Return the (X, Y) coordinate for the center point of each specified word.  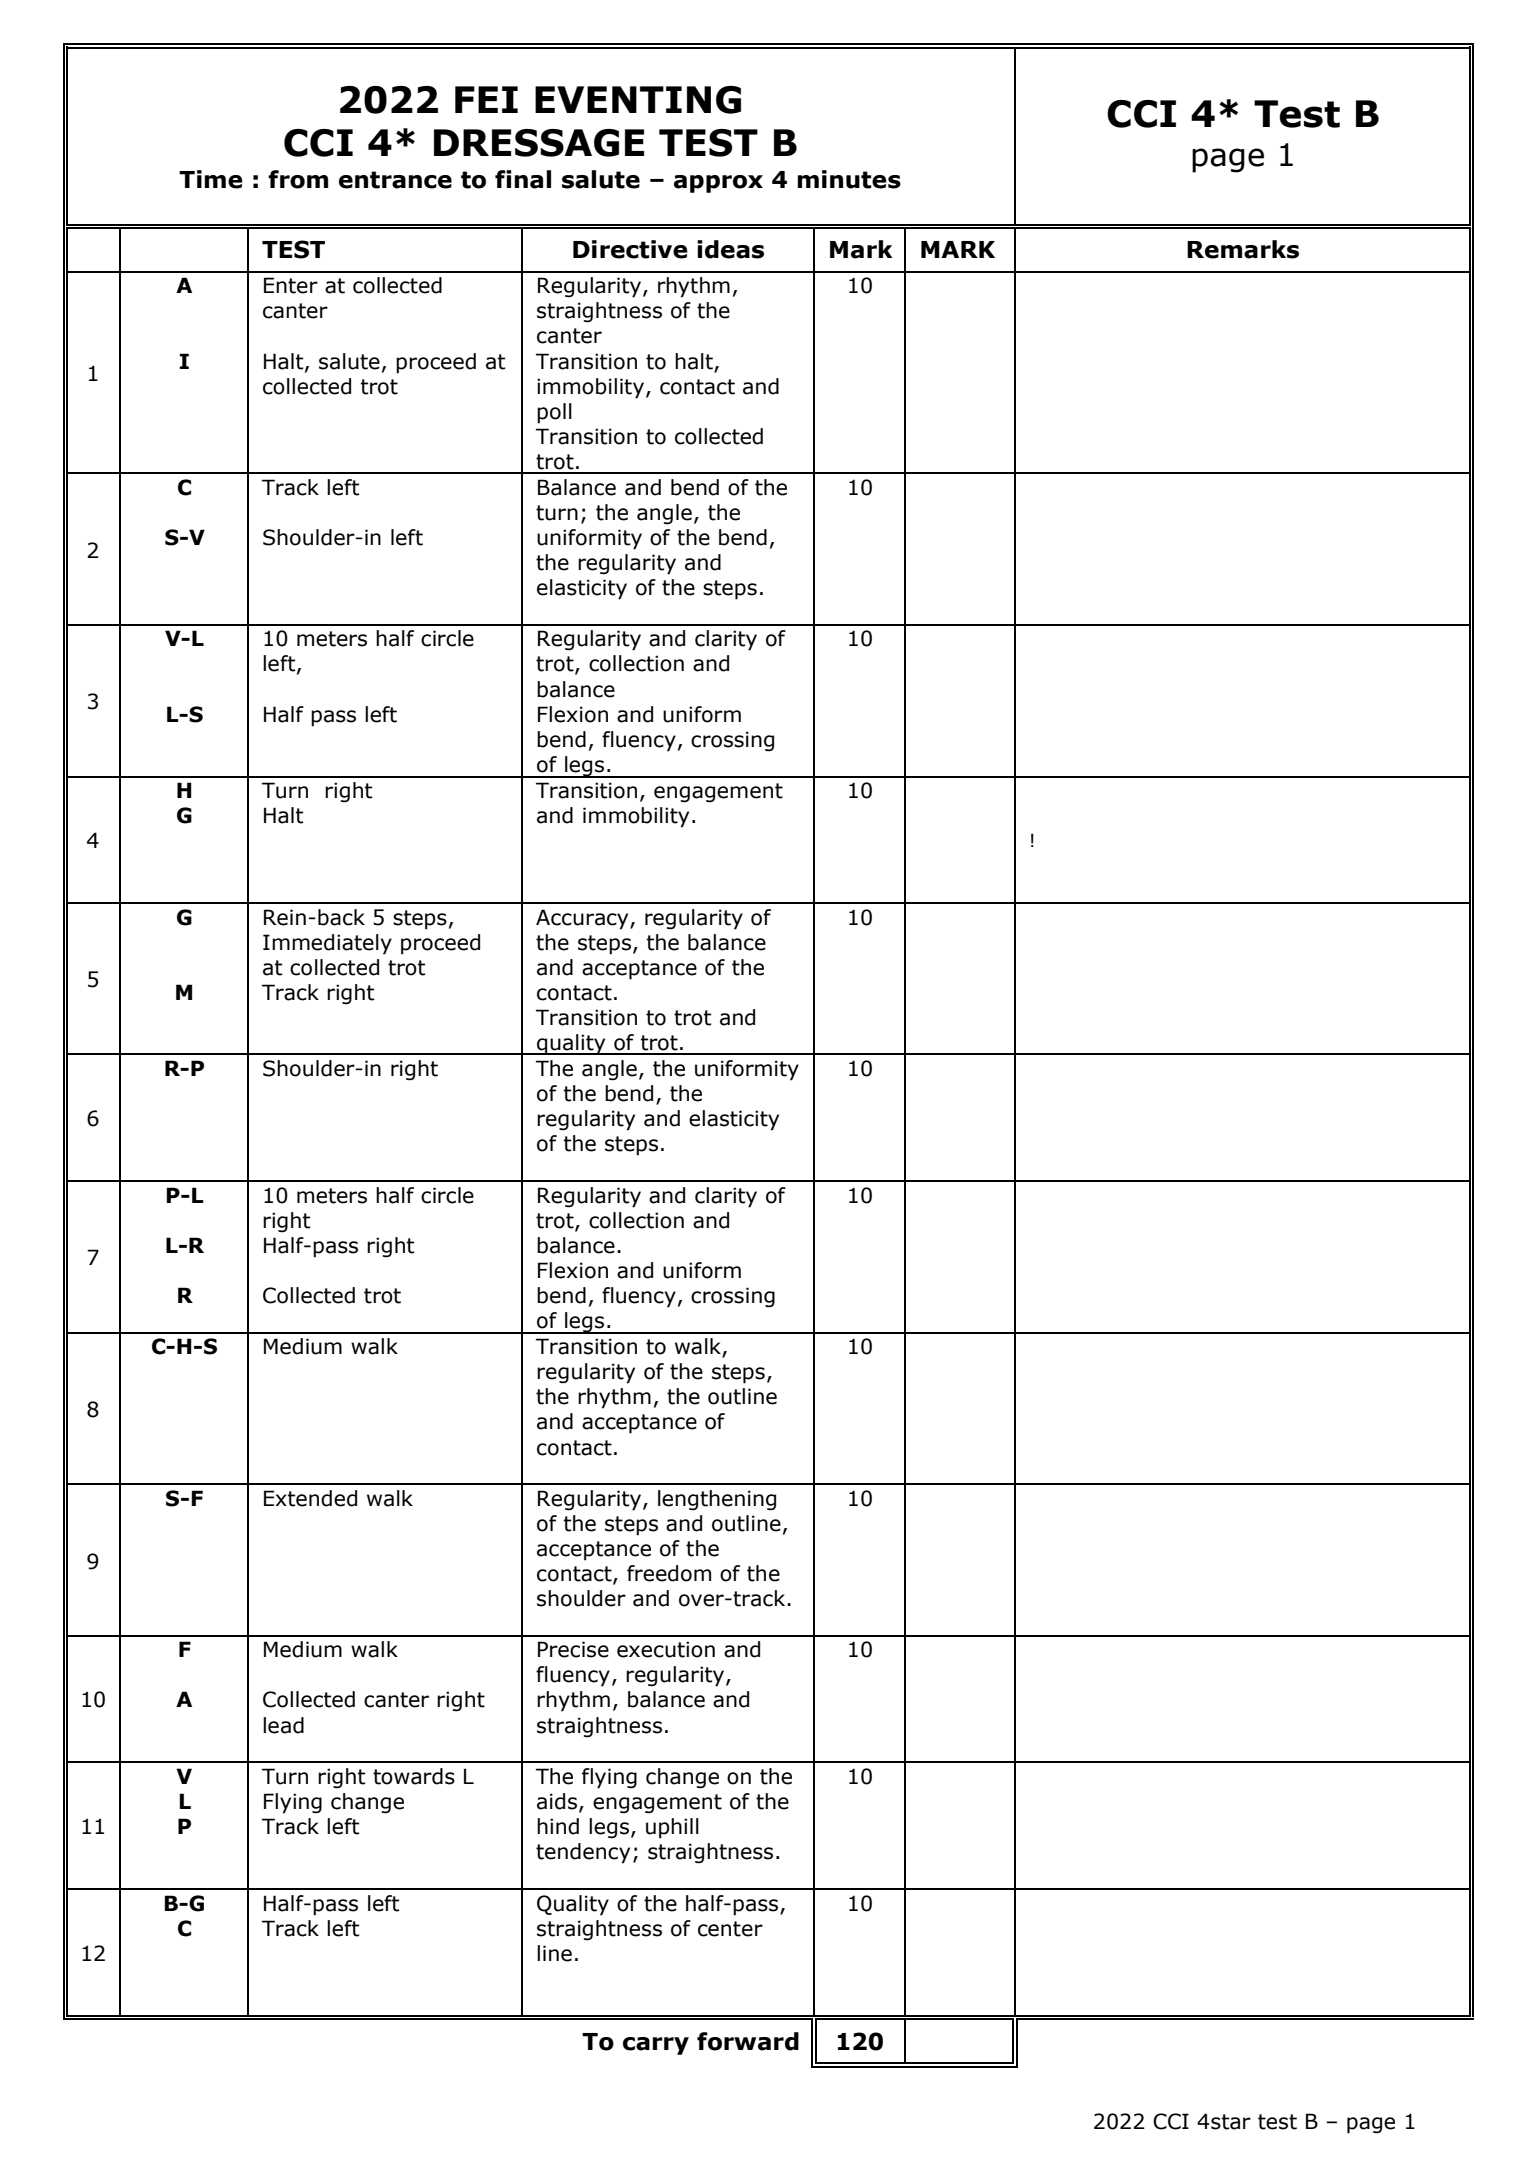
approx (718, 184)
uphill (672, 1828)
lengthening (717, 1500)
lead (283, 1725)
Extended (310, 1498)
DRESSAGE (539, 143)
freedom (669, 1573)
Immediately (327, 944)
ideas (730, 249)
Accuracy (583, 919)
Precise (573, 1649)
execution (666, 1649)
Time (211, 179)
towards (414, 1776)
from (298, 179)
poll (554, 413)
